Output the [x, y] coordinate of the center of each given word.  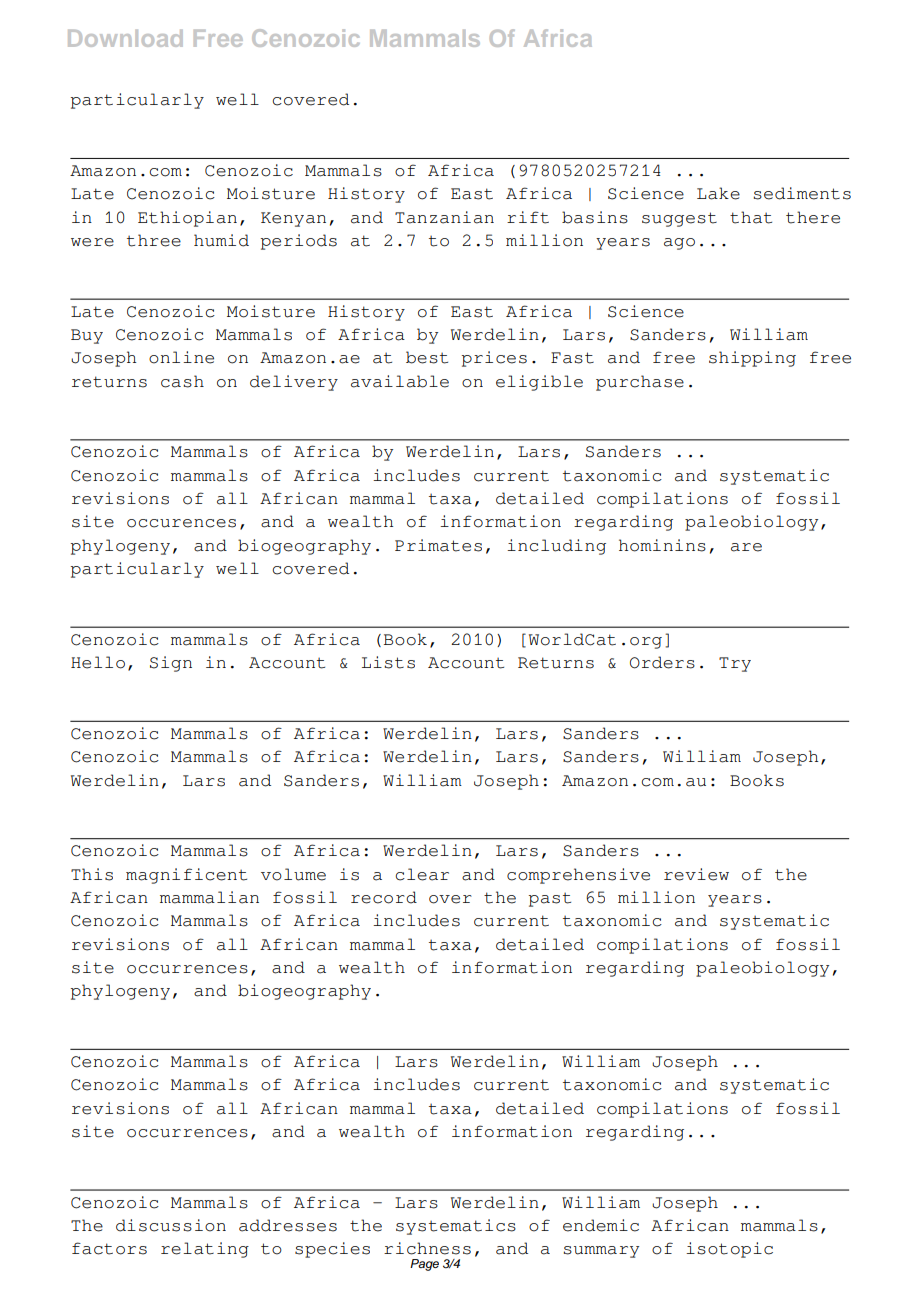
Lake [718, 193]
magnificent [186, 876]
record [384, 897]
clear [422, 874]
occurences [181, 523]
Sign [171, 664]
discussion [171, 1225]
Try [735, 664]
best [427, 357]
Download [125, 38]
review [696, 874]
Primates [438, 545]
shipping [752, 359]
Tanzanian [444, 217]
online [181, 357]
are [746, 547]
